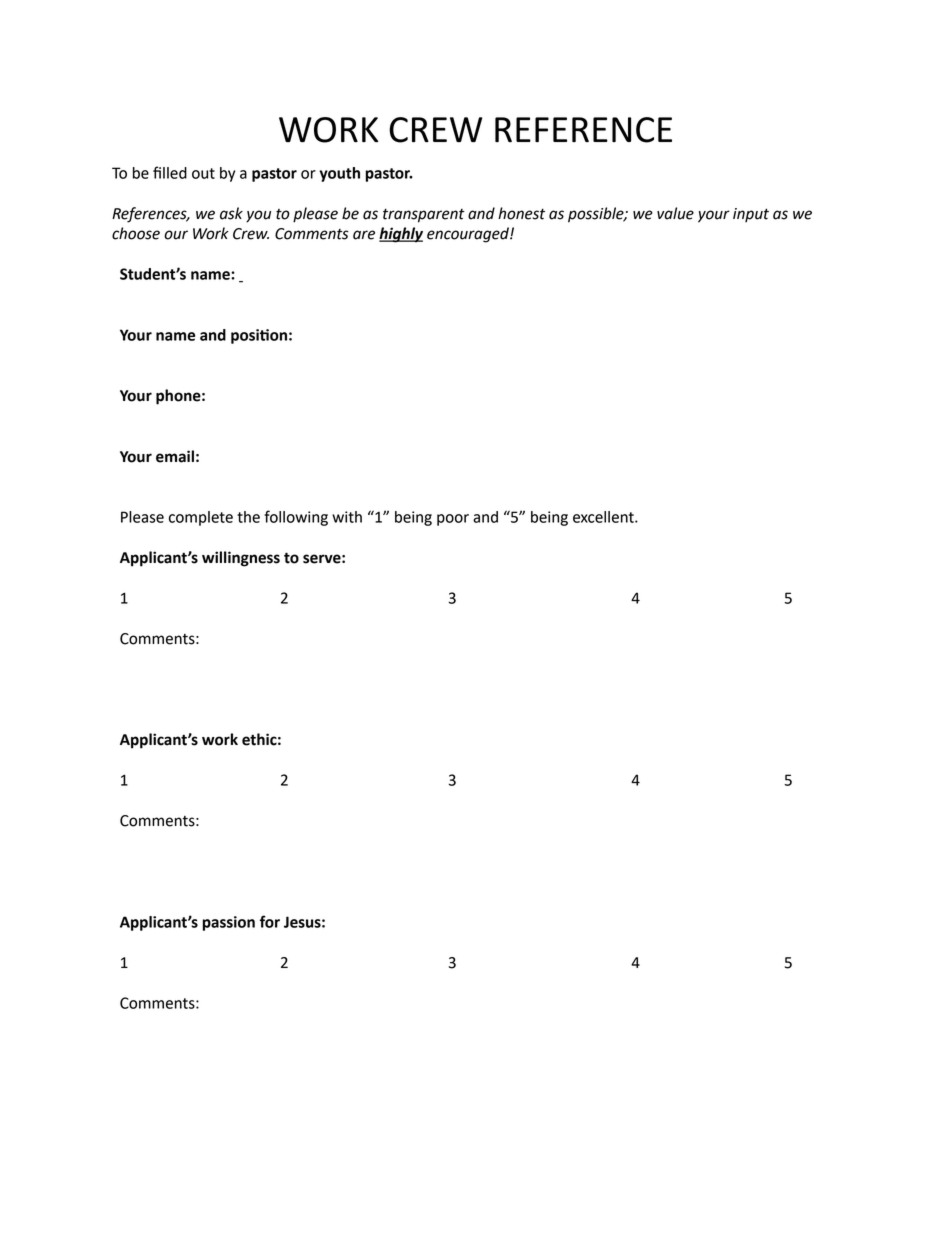 The height and width of the document is (1233, 952). What do you see at coordinates (424, 216) in the document?
I see `transparent` at bounding box center [424, 216].
